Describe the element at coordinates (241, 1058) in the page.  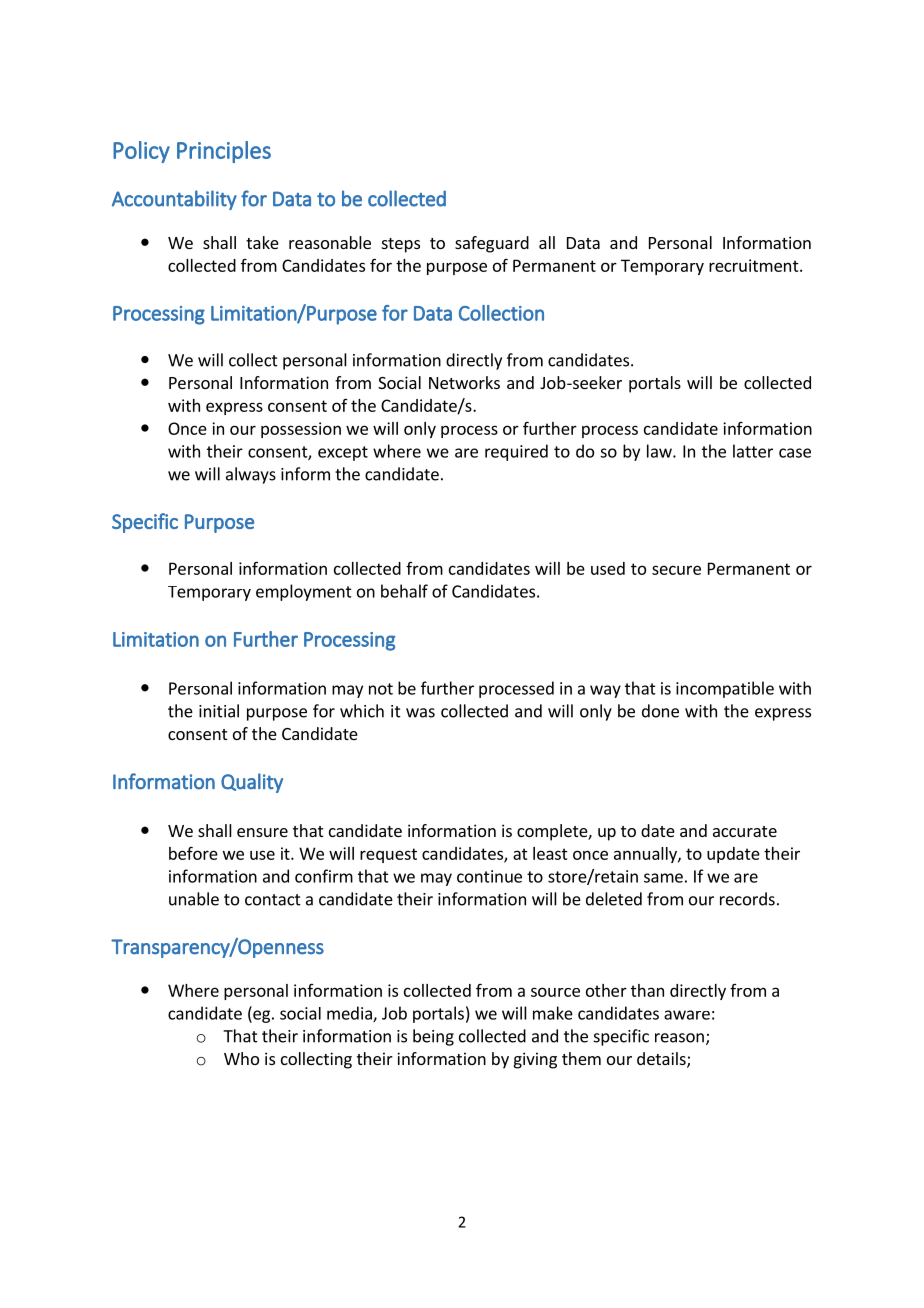
I see `Who` at that location.
